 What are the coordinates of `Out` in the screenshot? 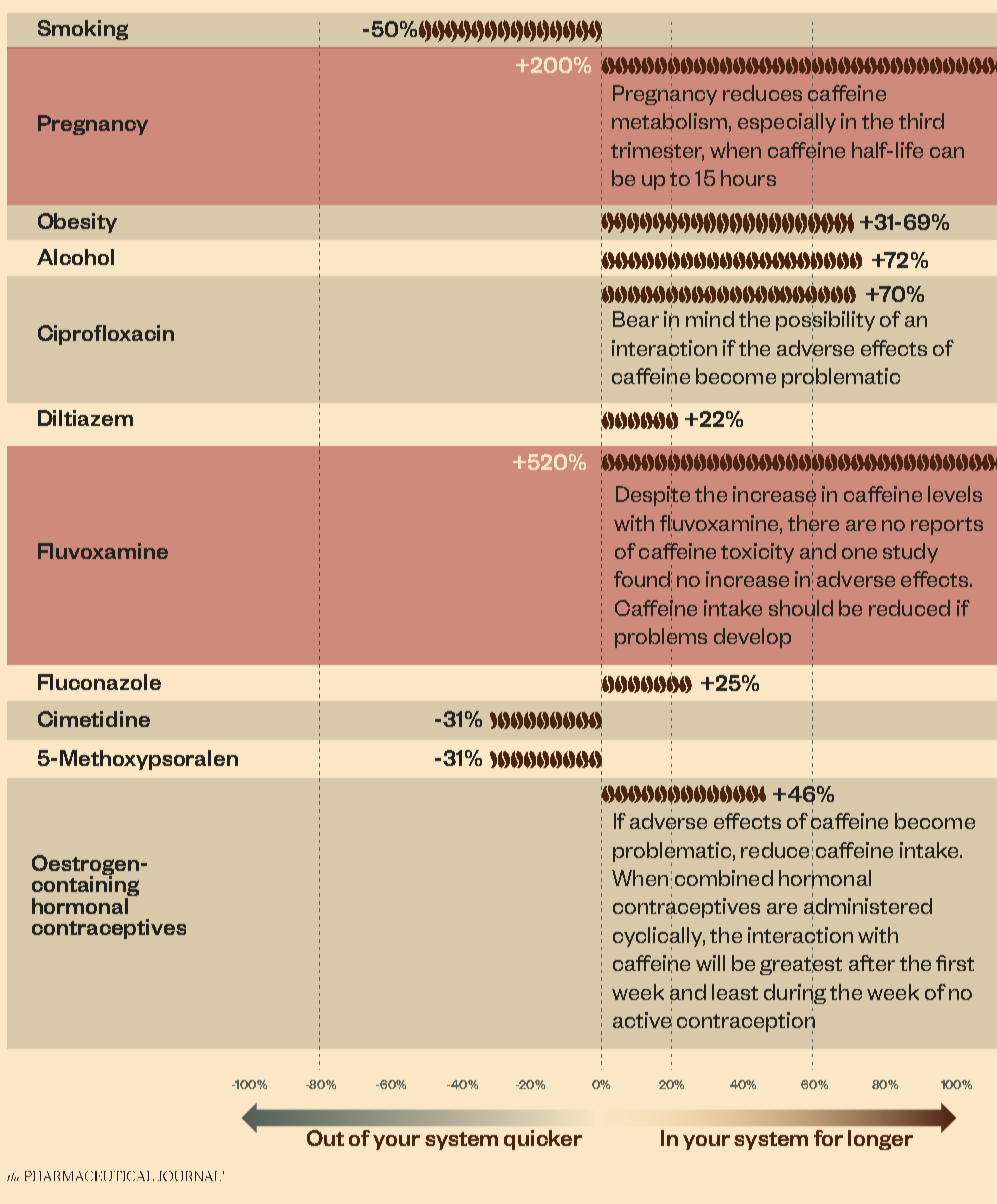 It's located at (325, 1138).
